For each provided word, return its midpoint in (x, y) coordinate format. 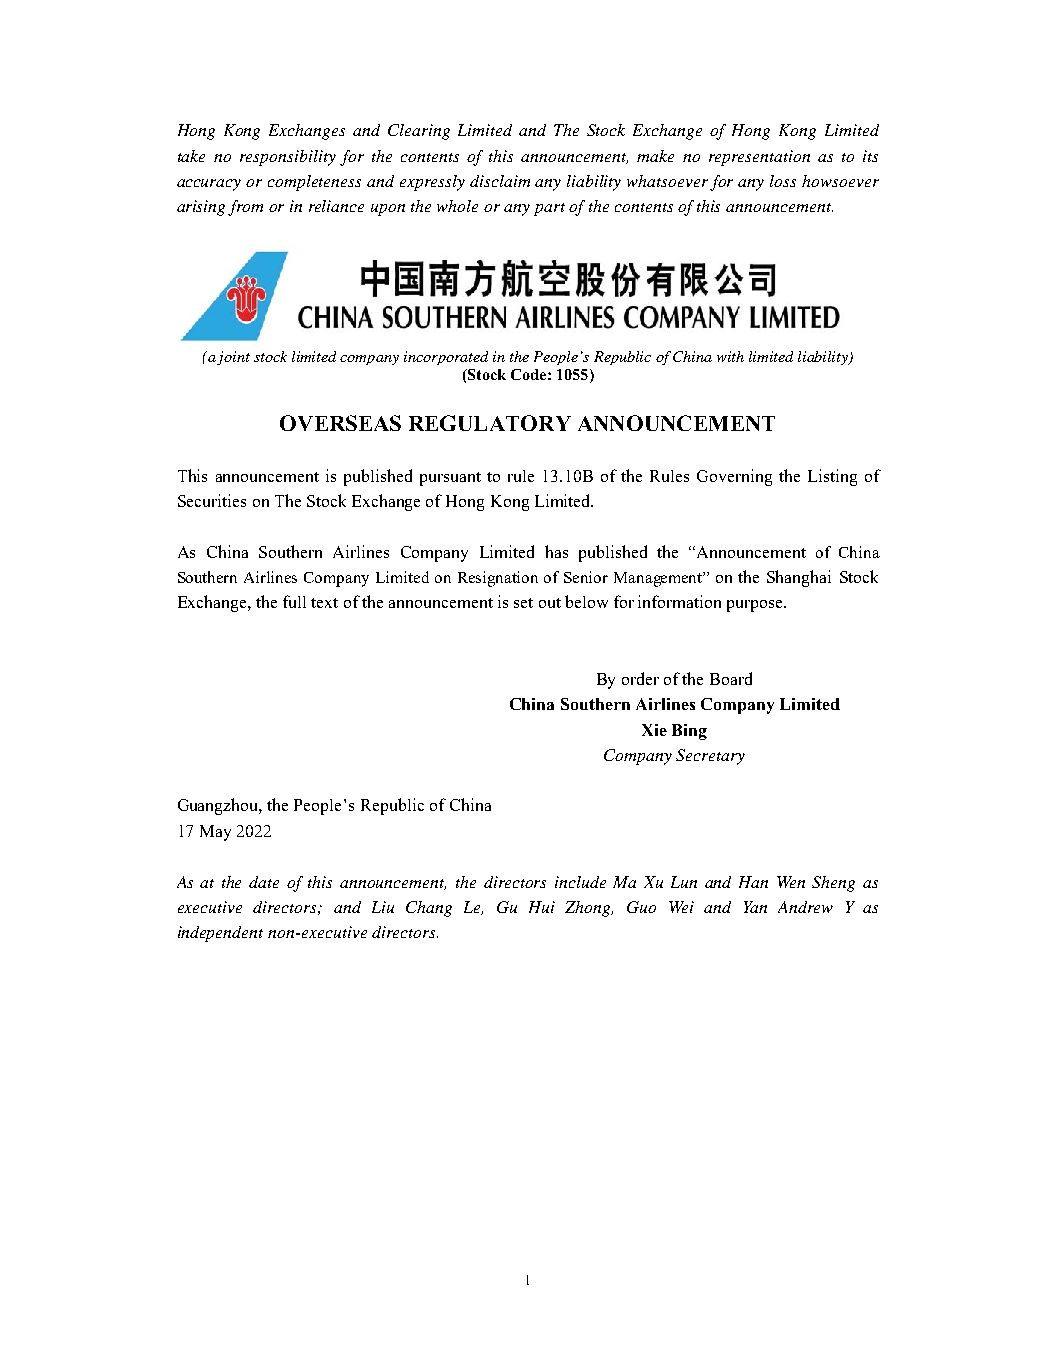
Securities (212, 500)
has (556, 551)
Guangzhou (220, 806)
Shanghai (799, 578)
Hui (542, 907)
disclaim (500, 181)
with (730, 356)
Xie (654, 730)
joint (233, 358)
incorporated (446, 358)
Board (731, 678)
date (264, 882)
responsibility (288, 158)
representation (759, 158)
